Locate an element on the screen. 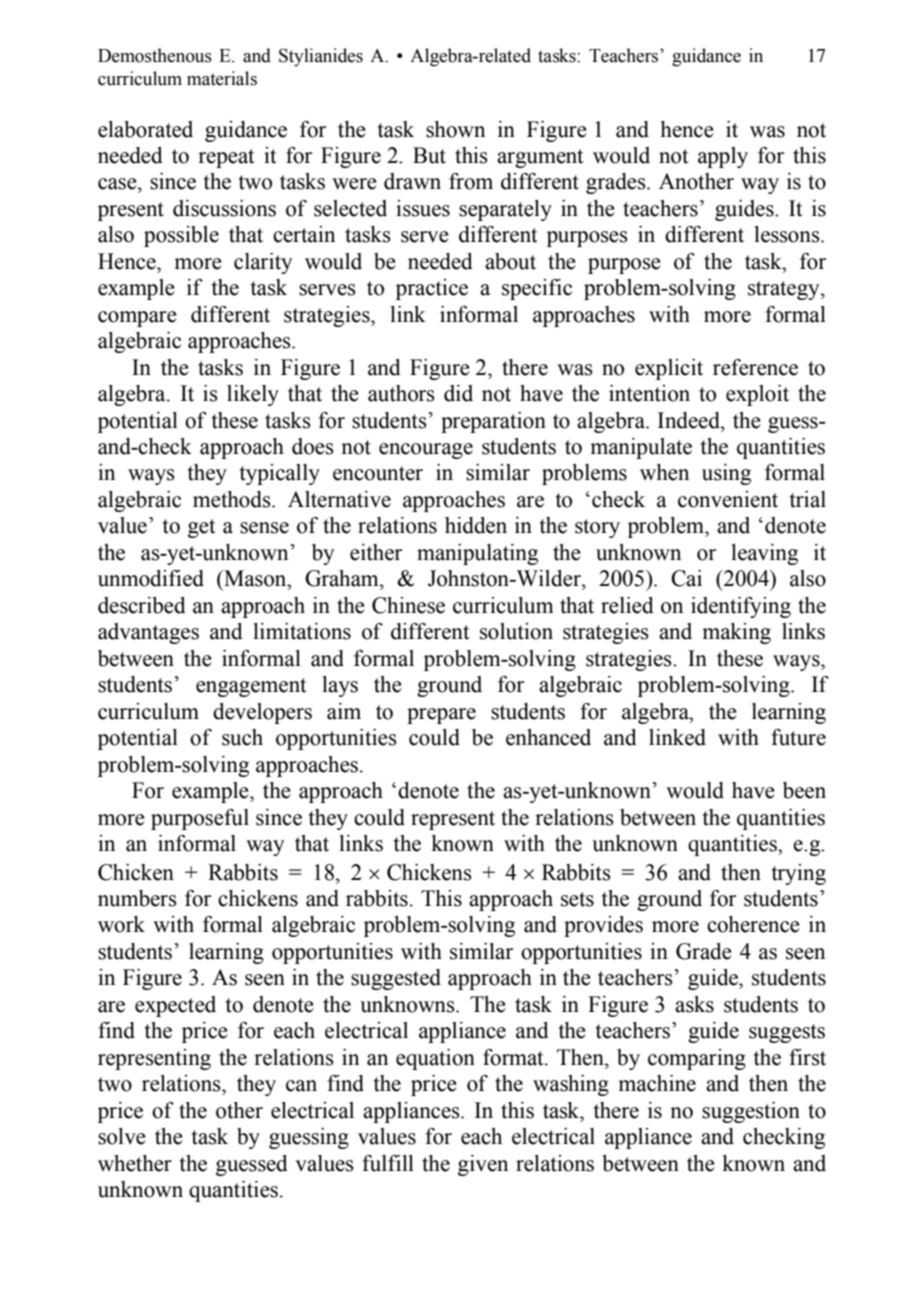 The width and height of the screenshot is (924, 1305). apply is located at coordinates (723, 157).
